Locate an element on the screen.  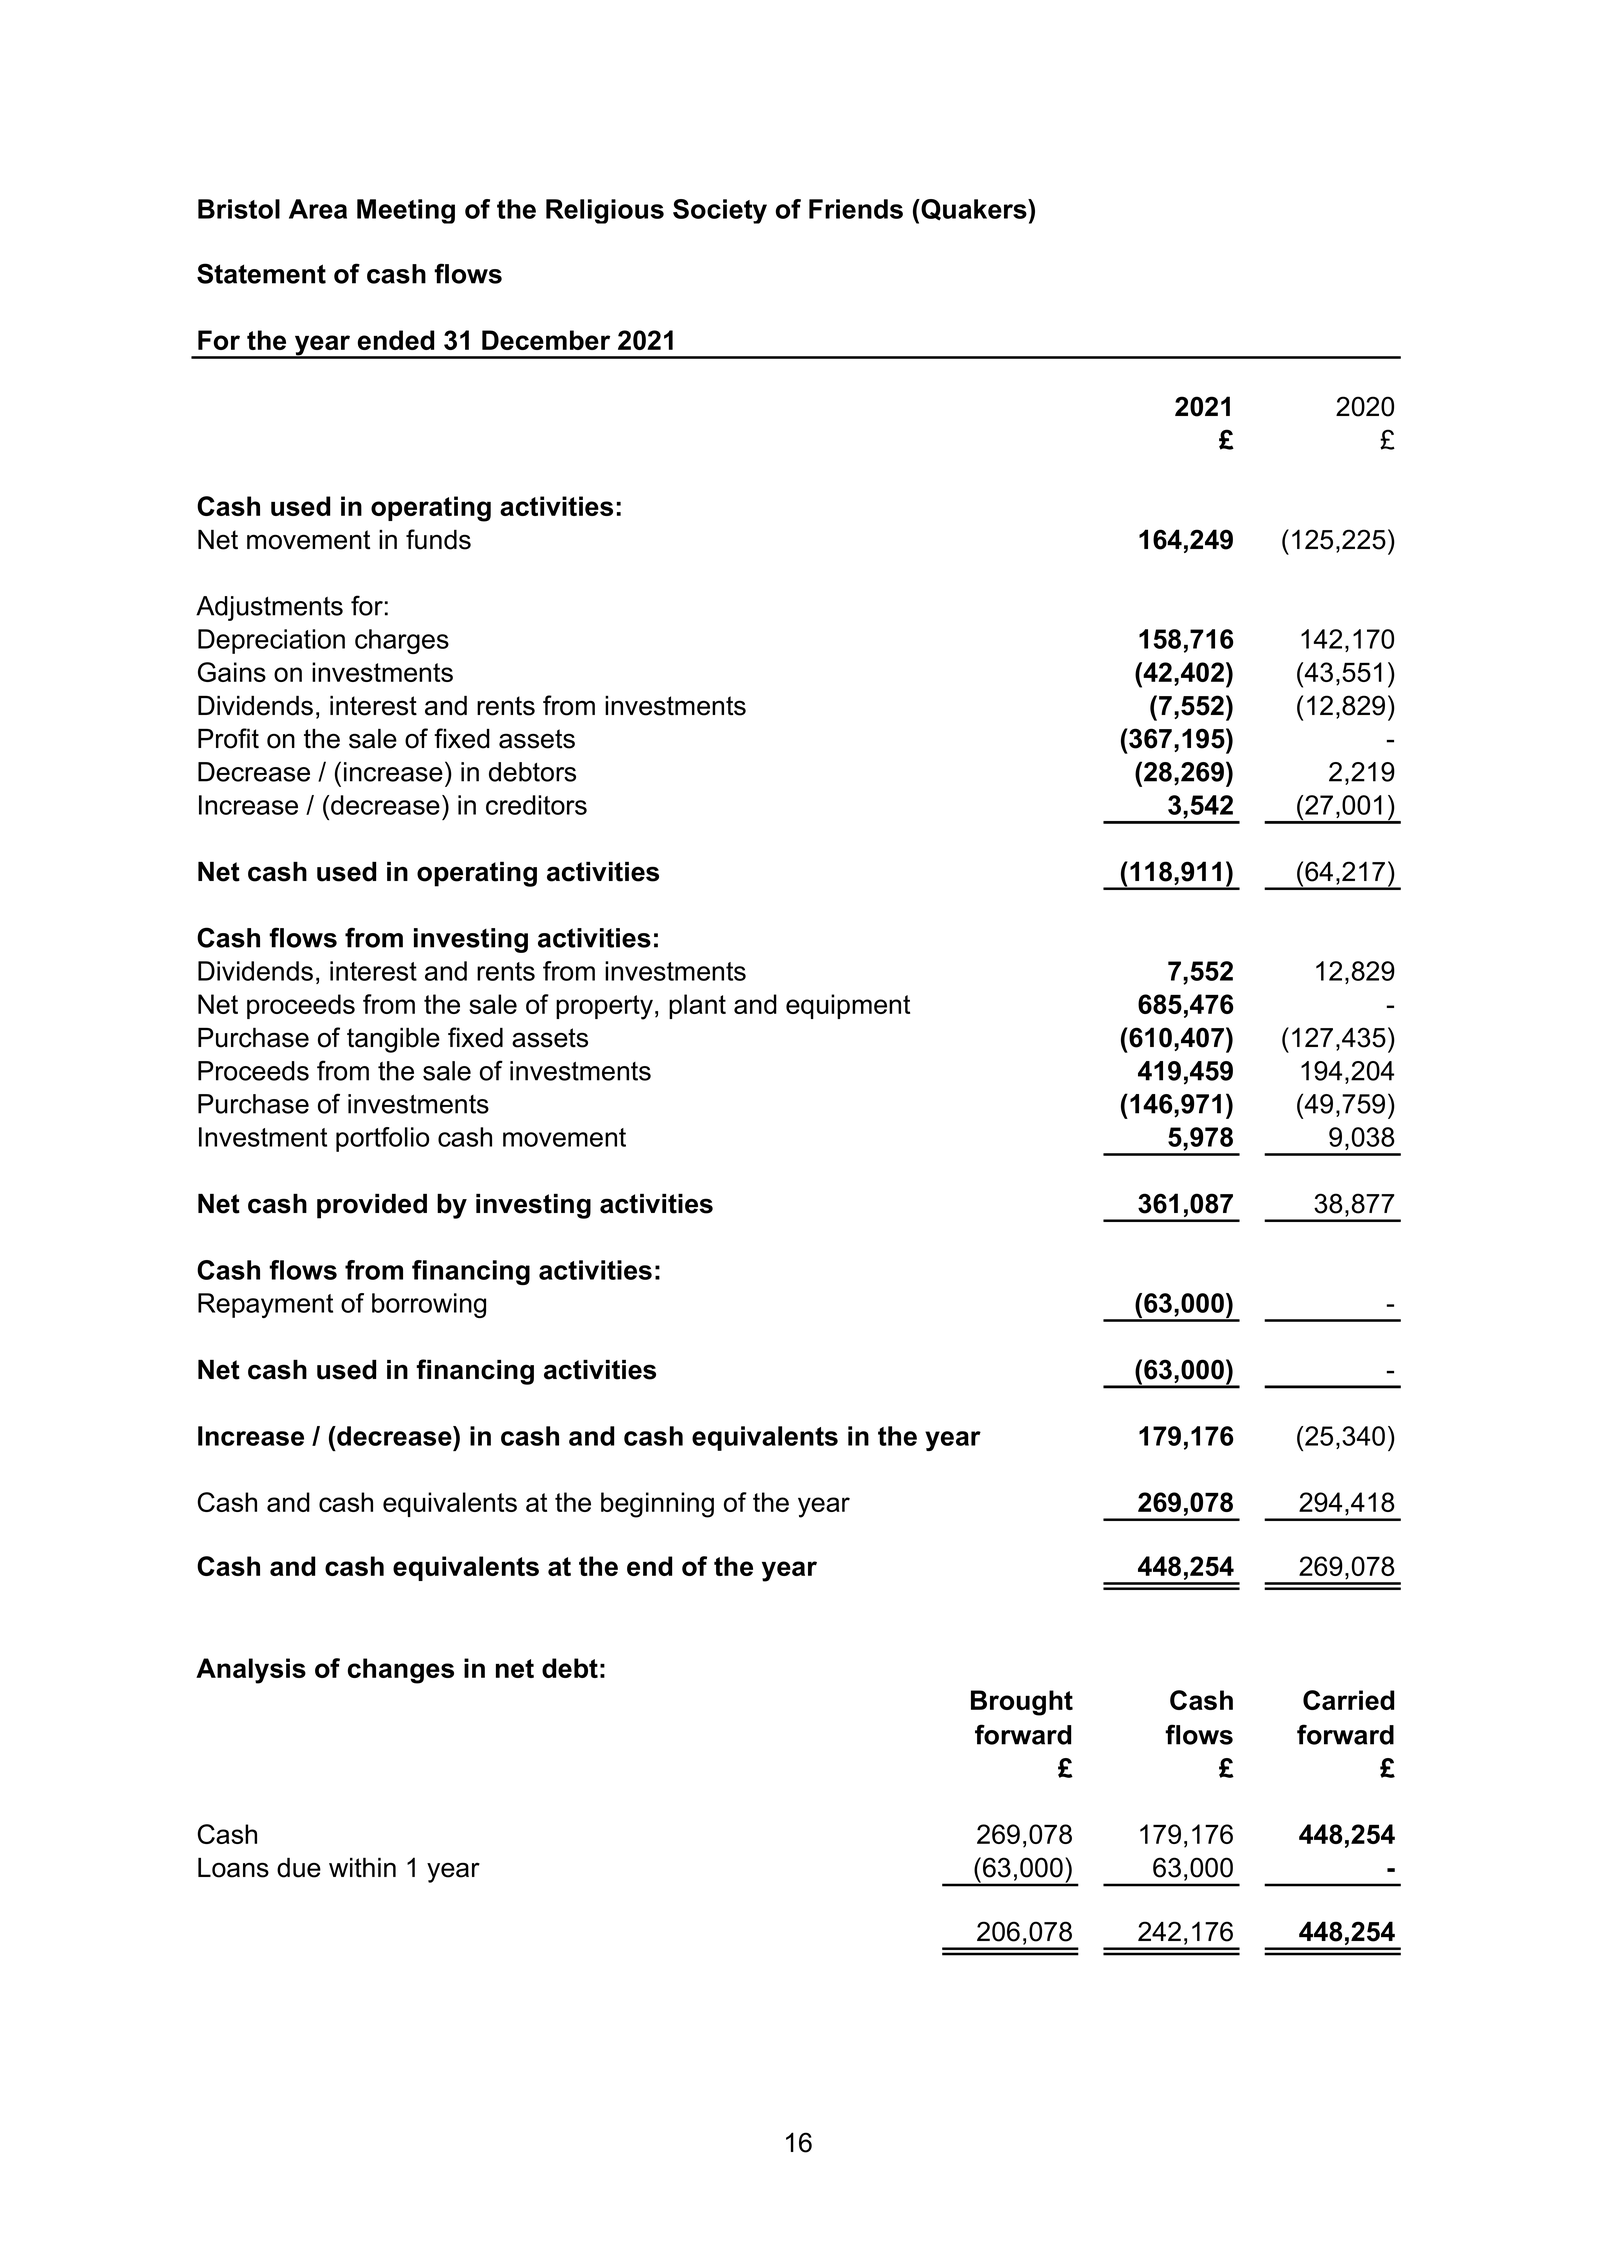
equipment is located at coordinates (848, 1006).
